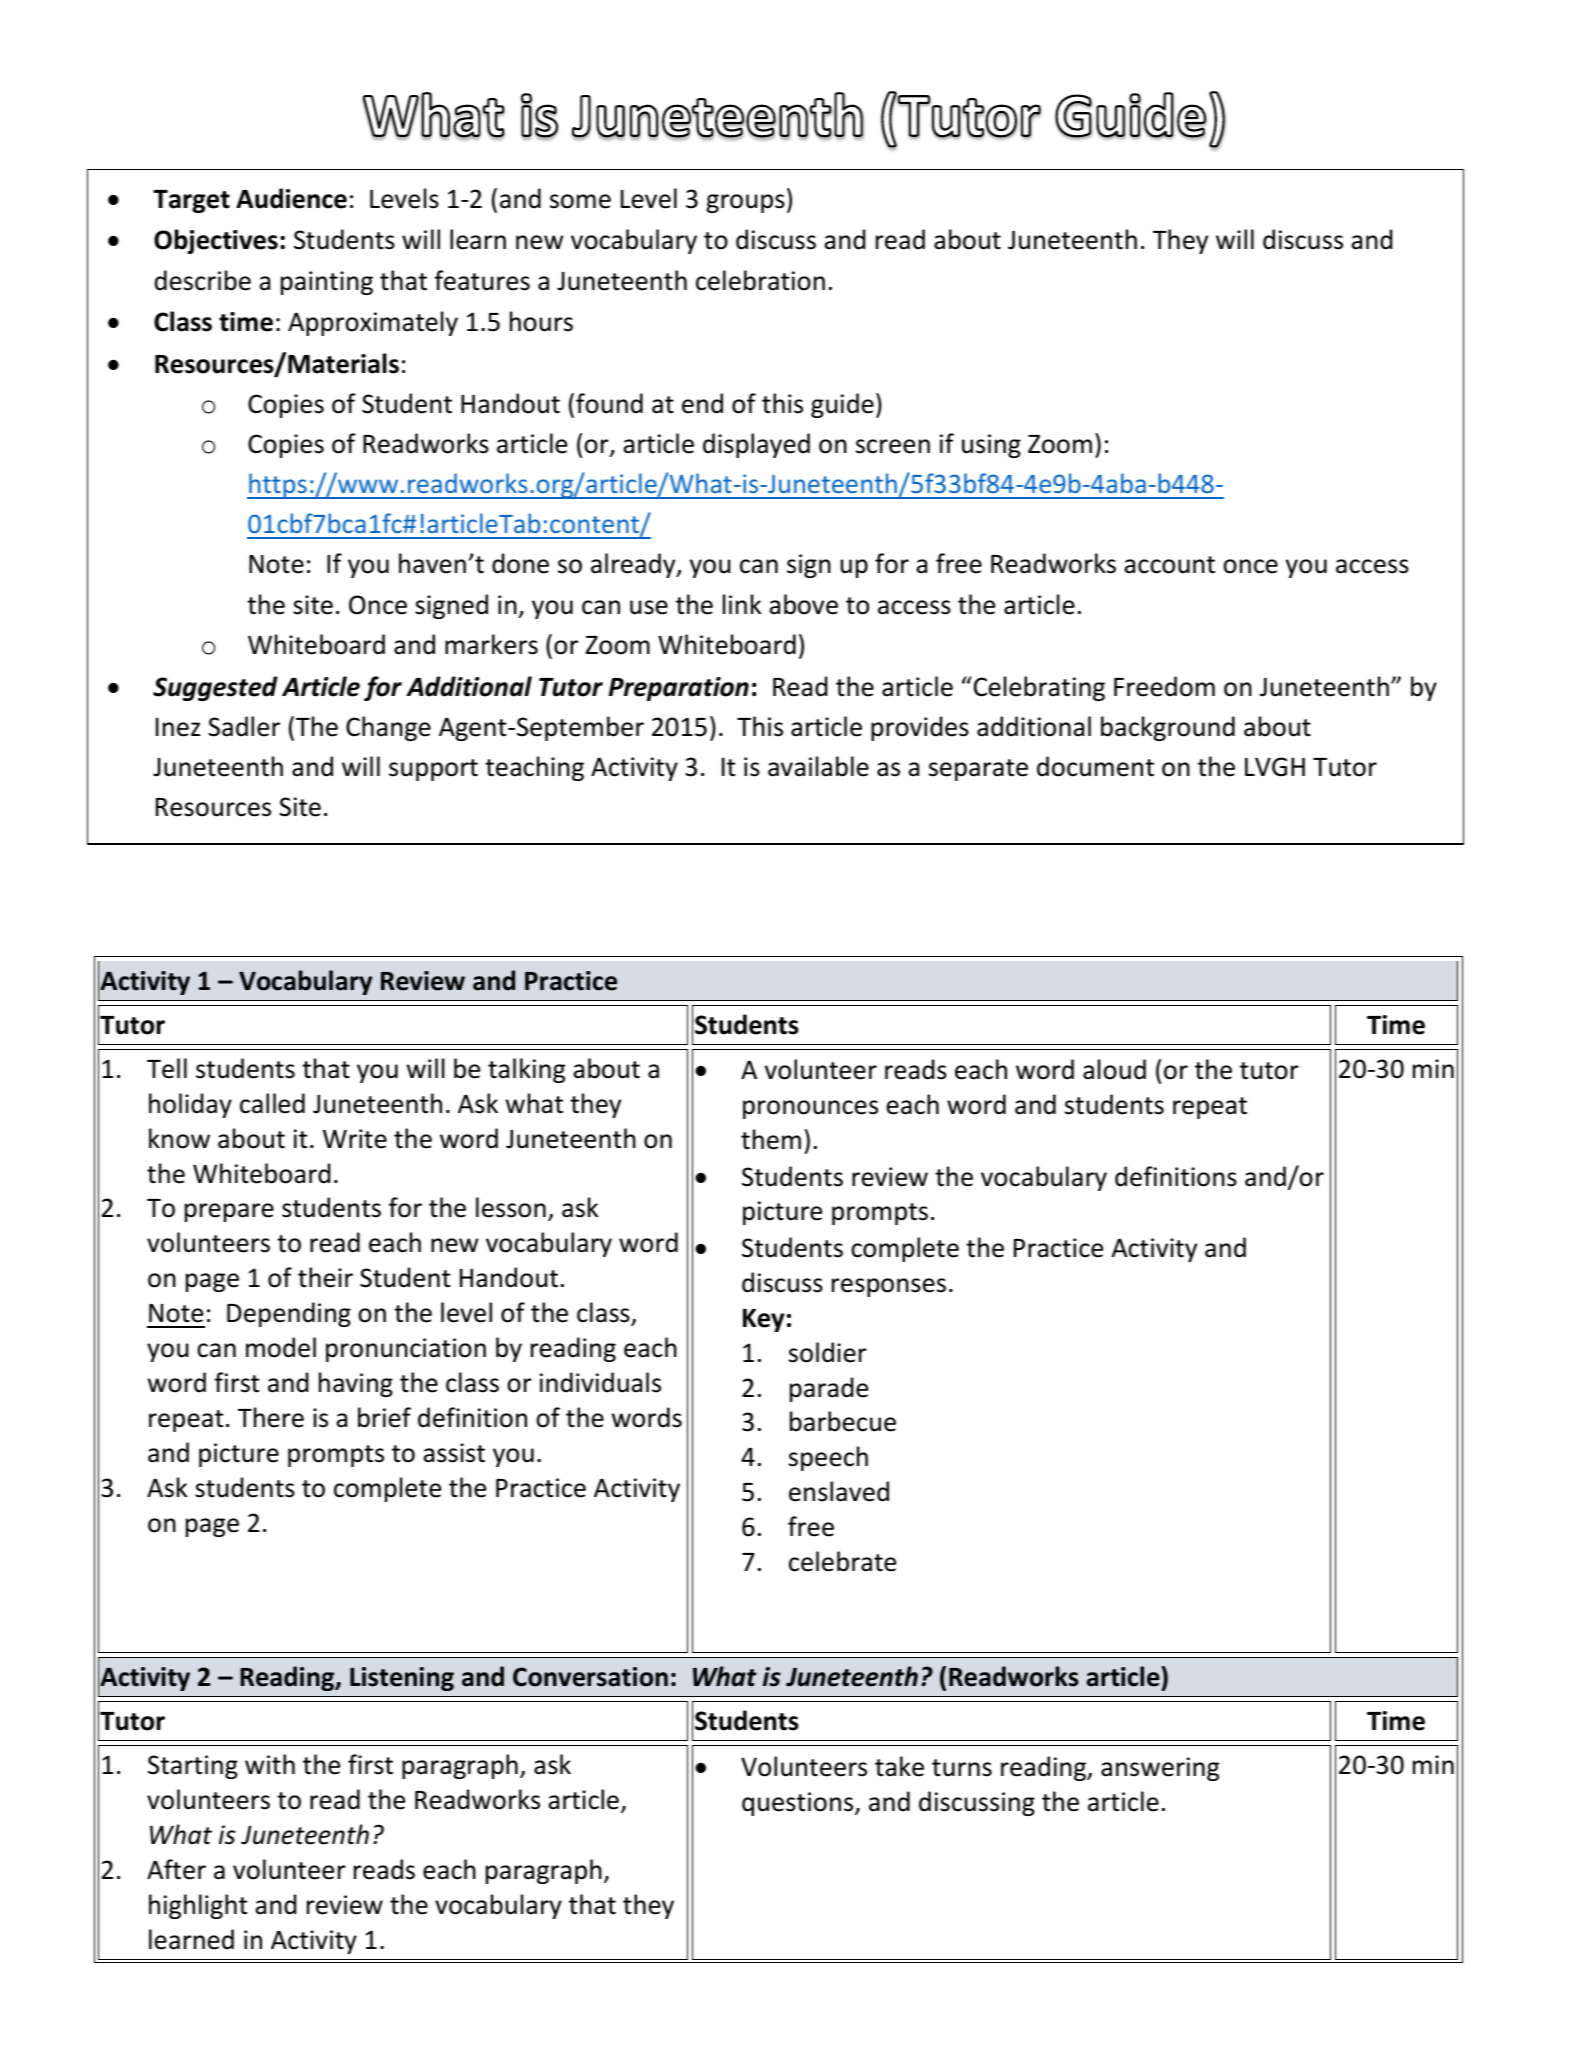  Describe the element at coordinates (1095, 766) in the image. I see `document` at that location.
